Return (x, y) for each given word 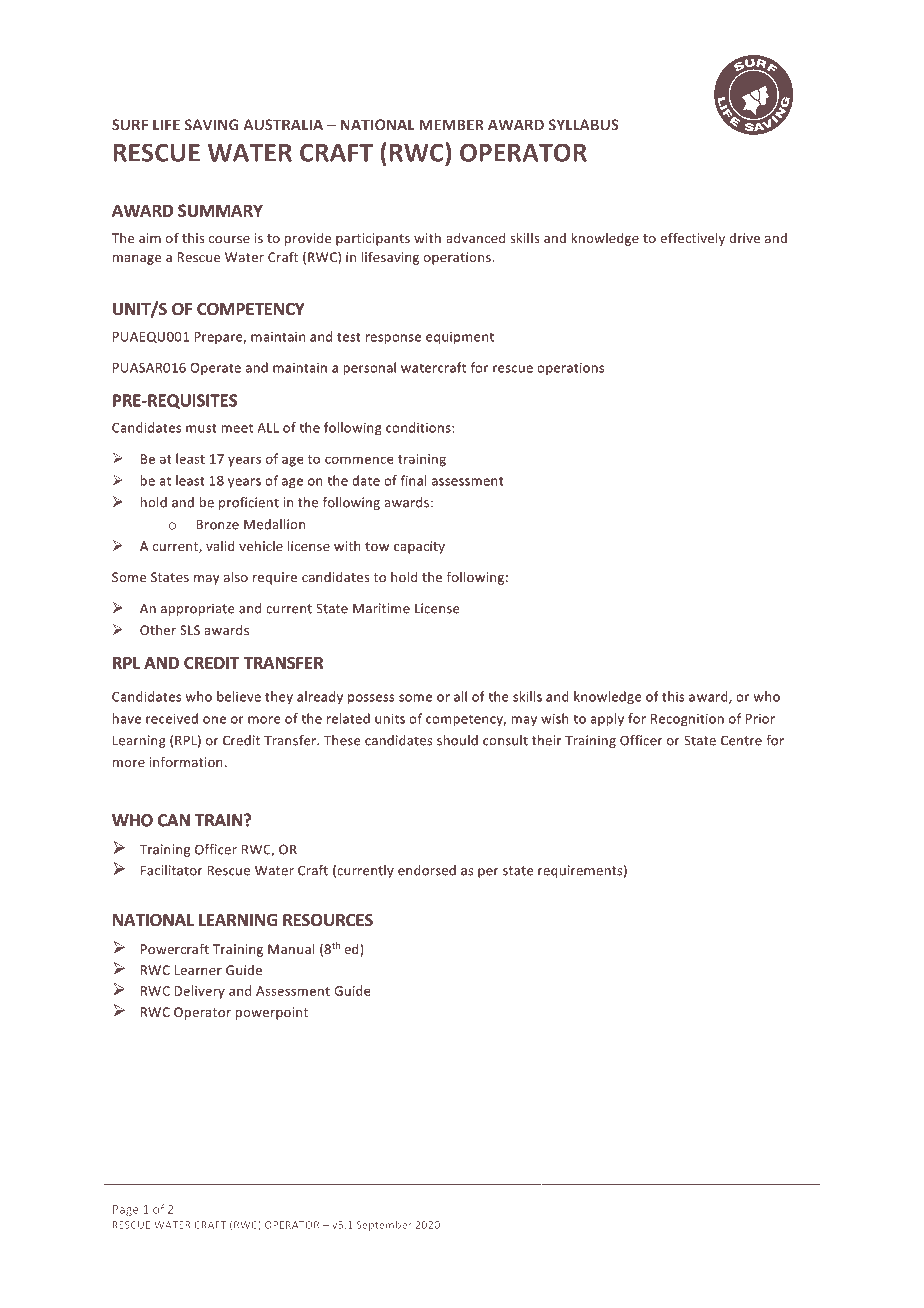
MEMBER (451, 124)
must (201, 428)
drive (744, 238)
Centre (741, 740)
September (384, 1226)
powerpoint (272, 1013)
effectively (692, 239)
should (457, 740)
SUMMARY (220, 210)
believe (239, 696)
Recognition (687, 720)
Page (126, 1210)
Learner (198, 970)
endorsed (427, 870)
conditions (419, 427)
